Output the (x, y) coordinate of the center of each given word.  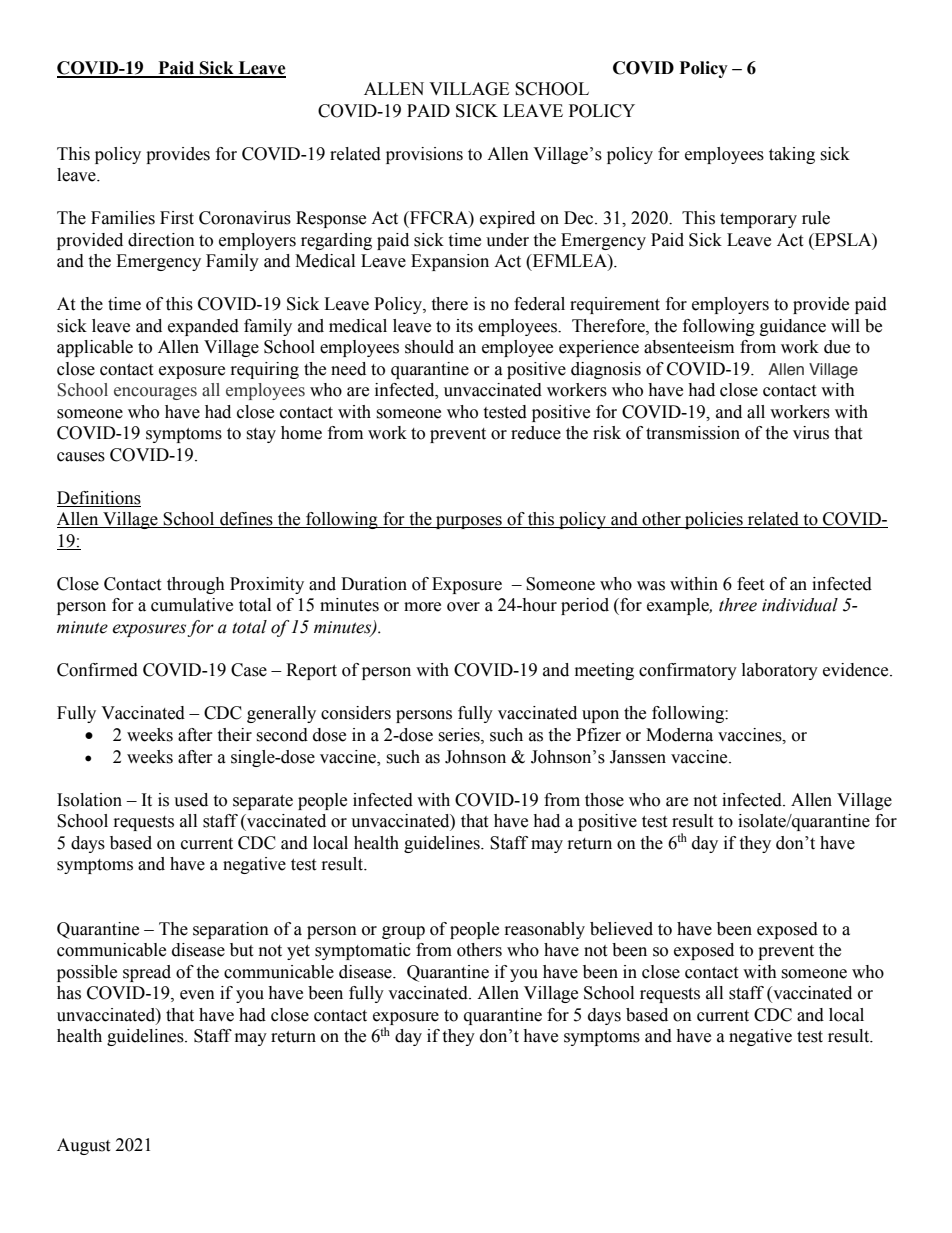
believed (621, 929)
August (83, 1146)
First (177, 218)
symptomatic (363, 951)
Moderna (679, 735)
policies (714, 520)
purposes (469, 522)
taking (792, 155)
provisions (424, 155)
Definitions (99, 499)
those (604, 800)
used (191, 800)
